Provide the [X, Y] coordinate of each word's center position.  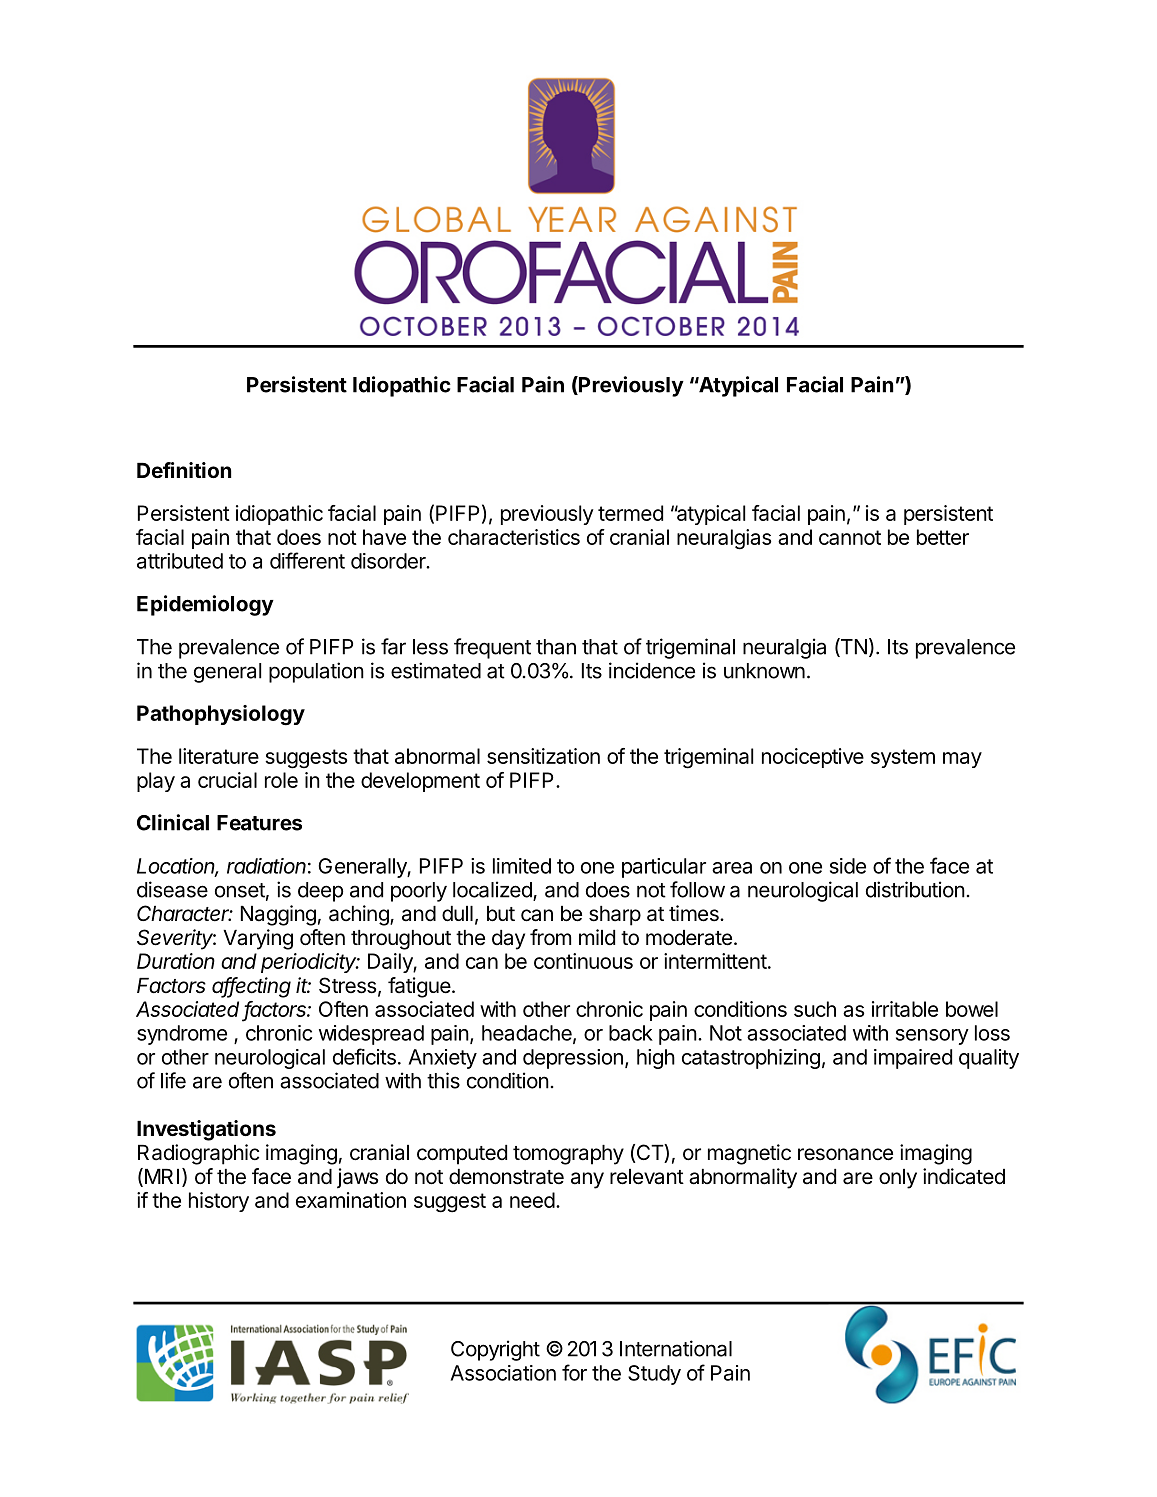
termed [630, 513]
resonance [845, 1154]
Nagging [278, 915]
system [903, 758]
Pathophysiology [221, 715]
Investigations [206, 1130]
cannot [850, 537]
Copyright [495, 1350]
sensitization [543, 756]
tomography [568, 1155]
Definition [184, 470]
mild [597, 937]
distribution [915, 889]
